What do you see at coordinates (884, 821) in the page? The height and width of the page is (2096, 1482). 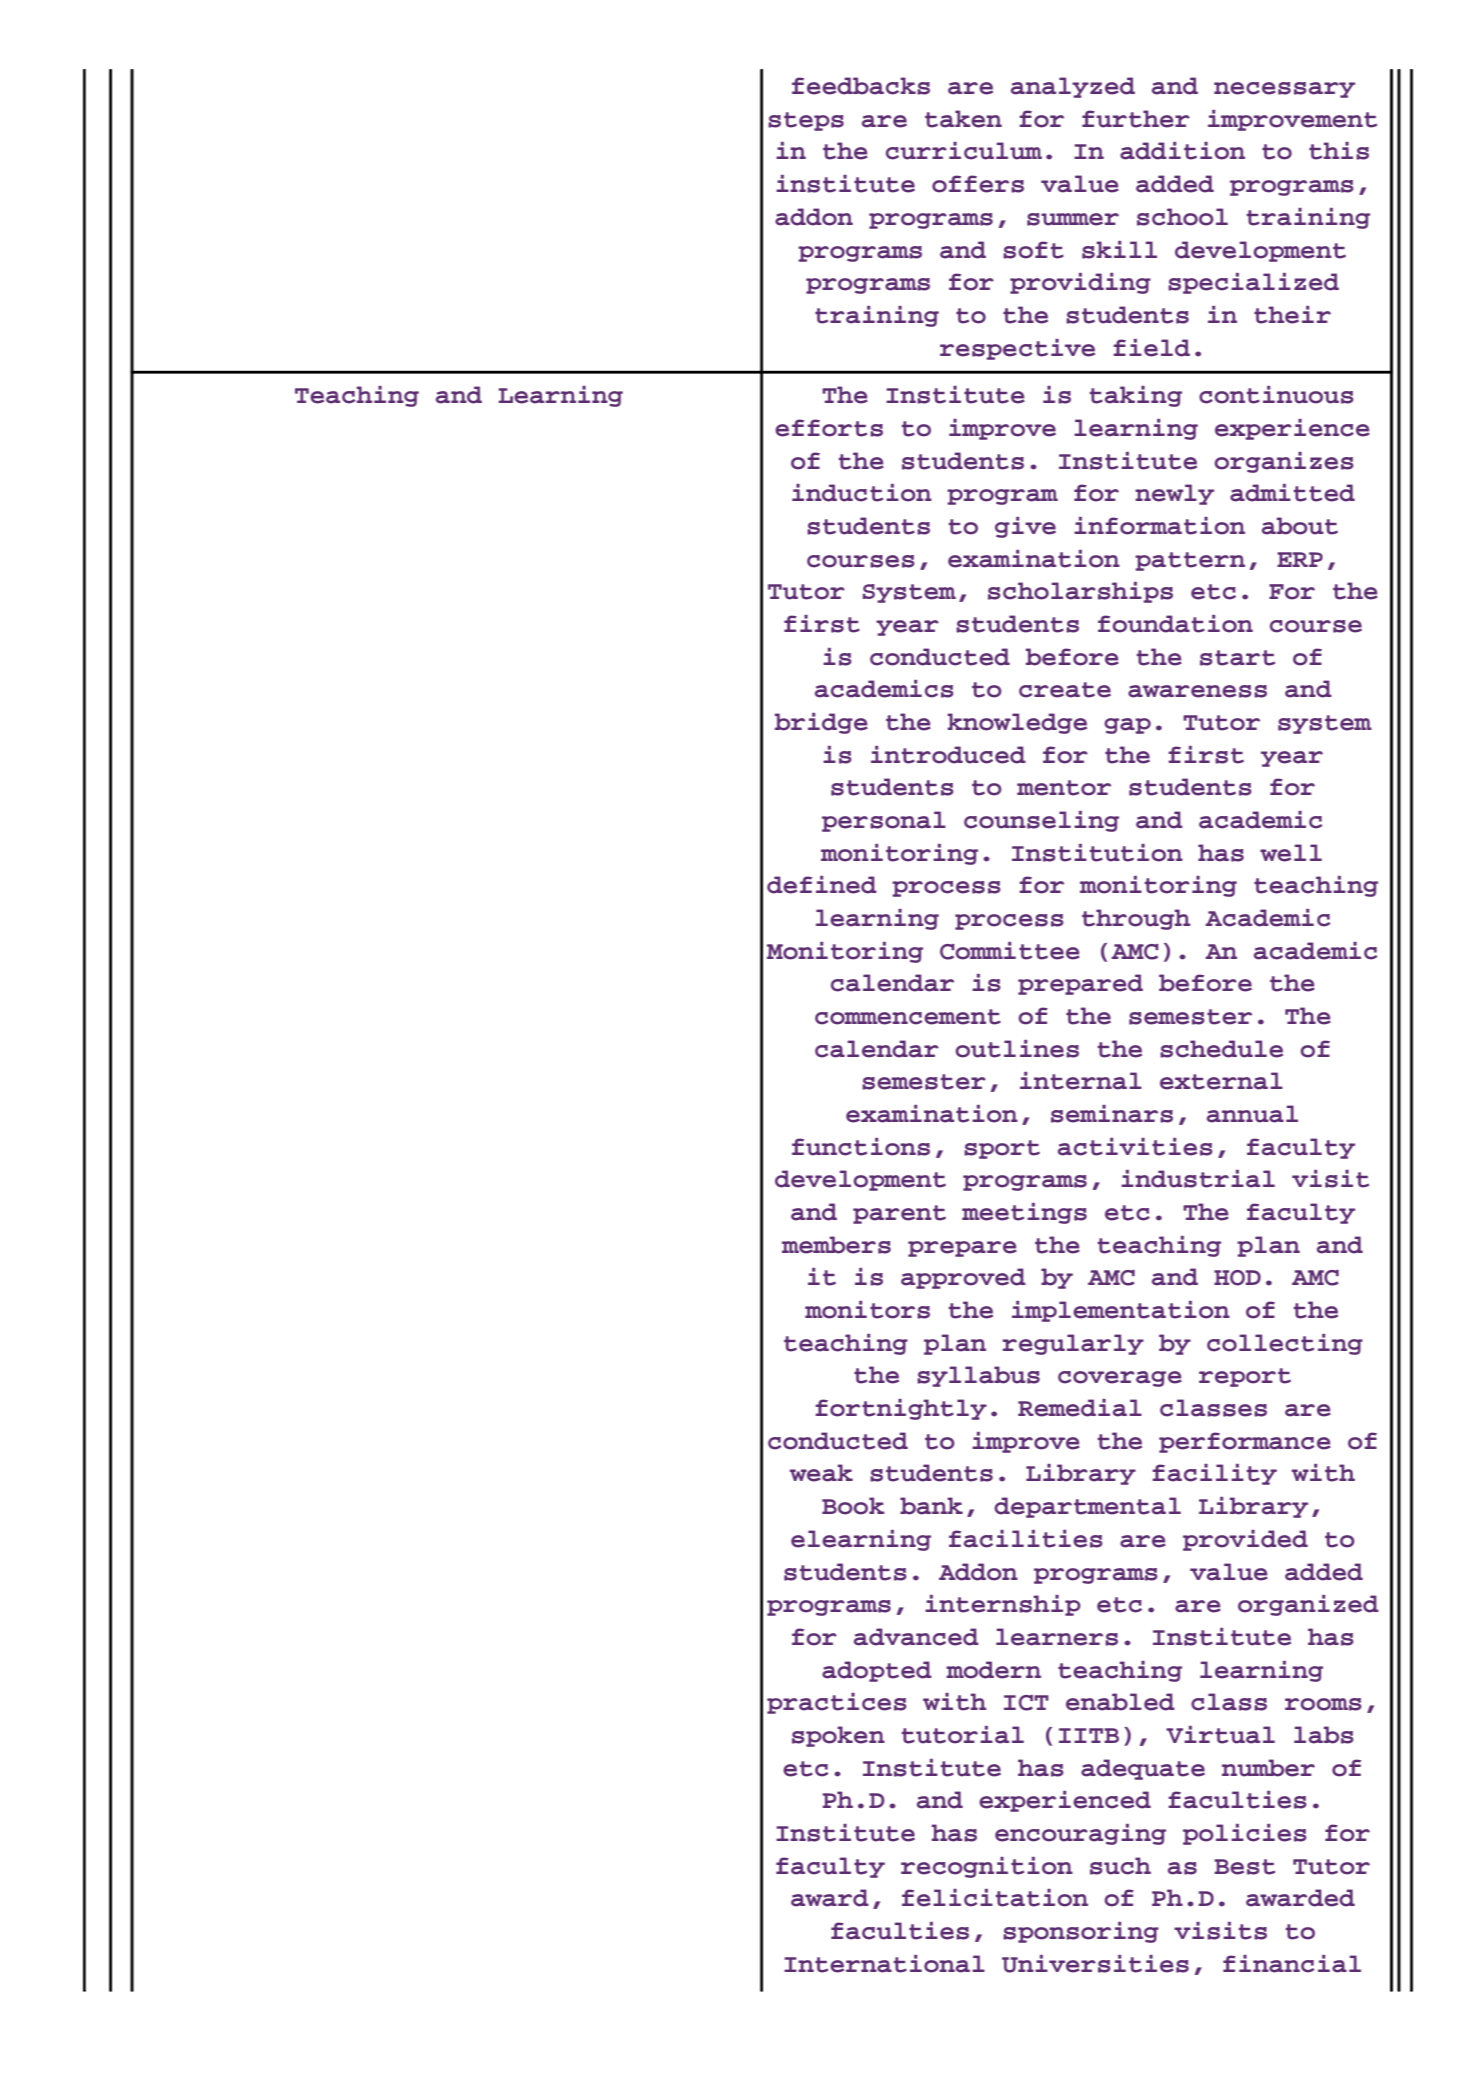 I see `personal` at bounding box center [884, 821].
